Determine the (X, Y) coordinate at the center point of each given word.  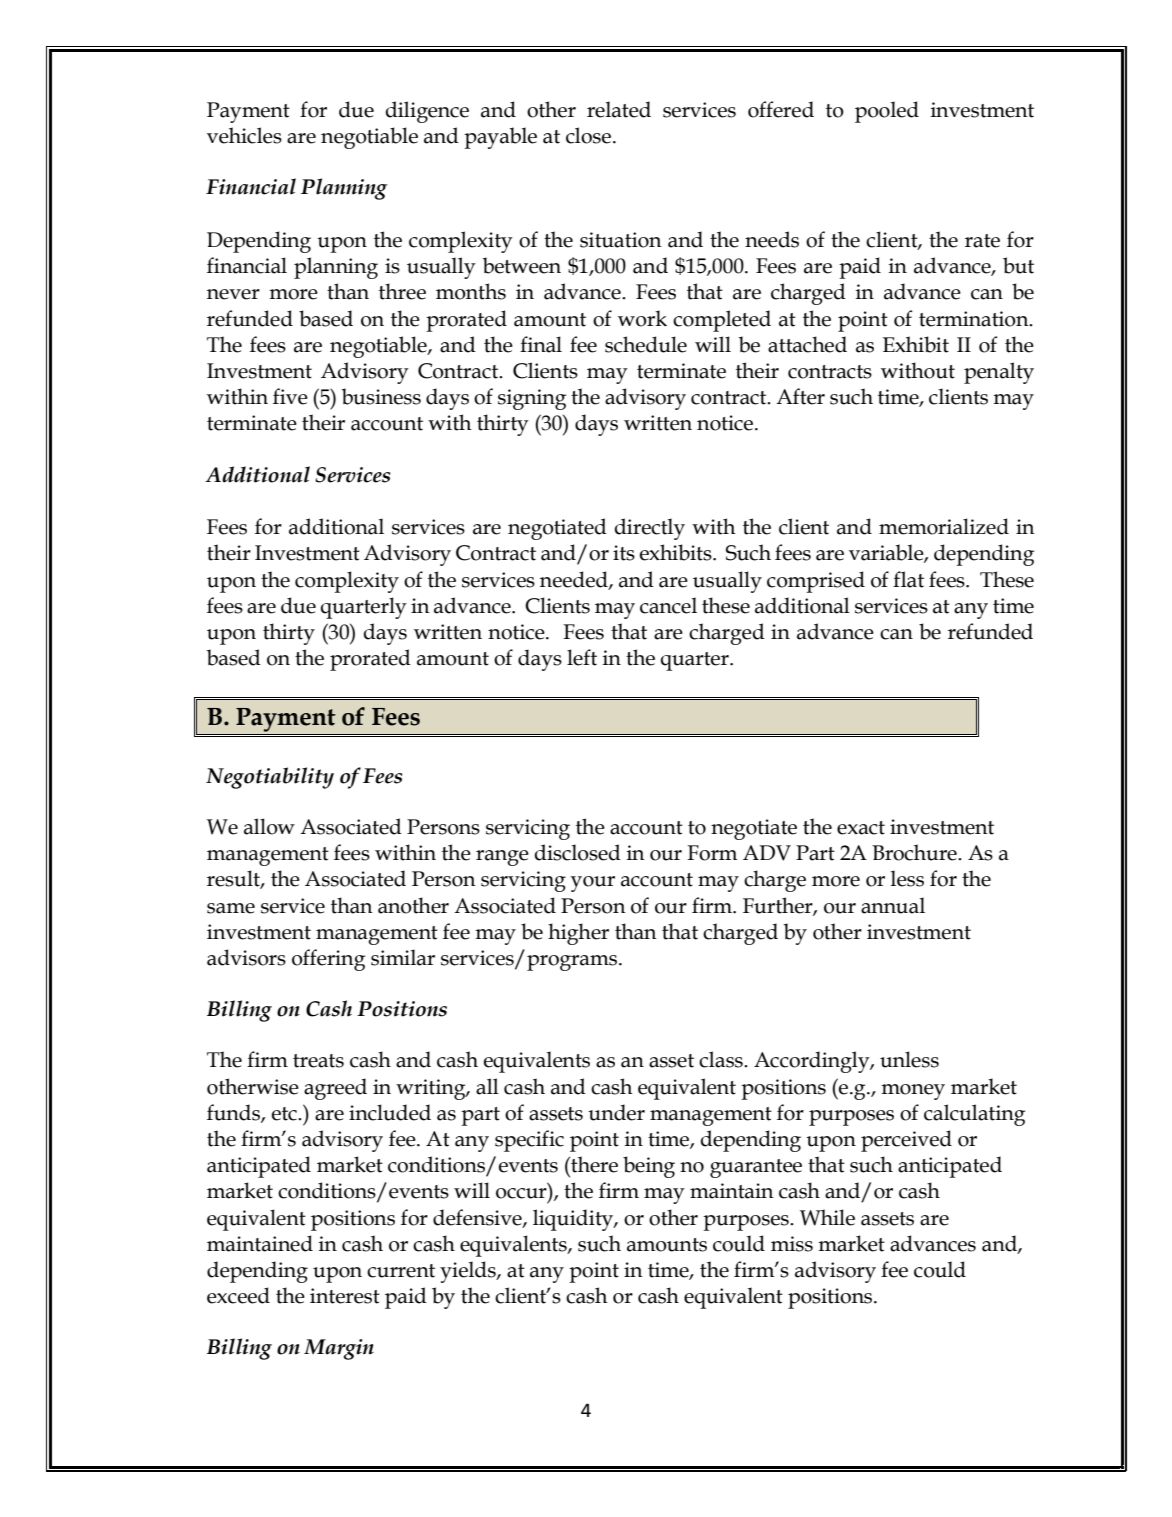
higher (578, 934)
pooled (887, 112)
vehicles (244, 135)
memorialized (944, 526)
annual (893, 905)
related (619, 109)
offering (328, 960)
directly (650, 529)
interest (345, 1296)
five (290, 396)
